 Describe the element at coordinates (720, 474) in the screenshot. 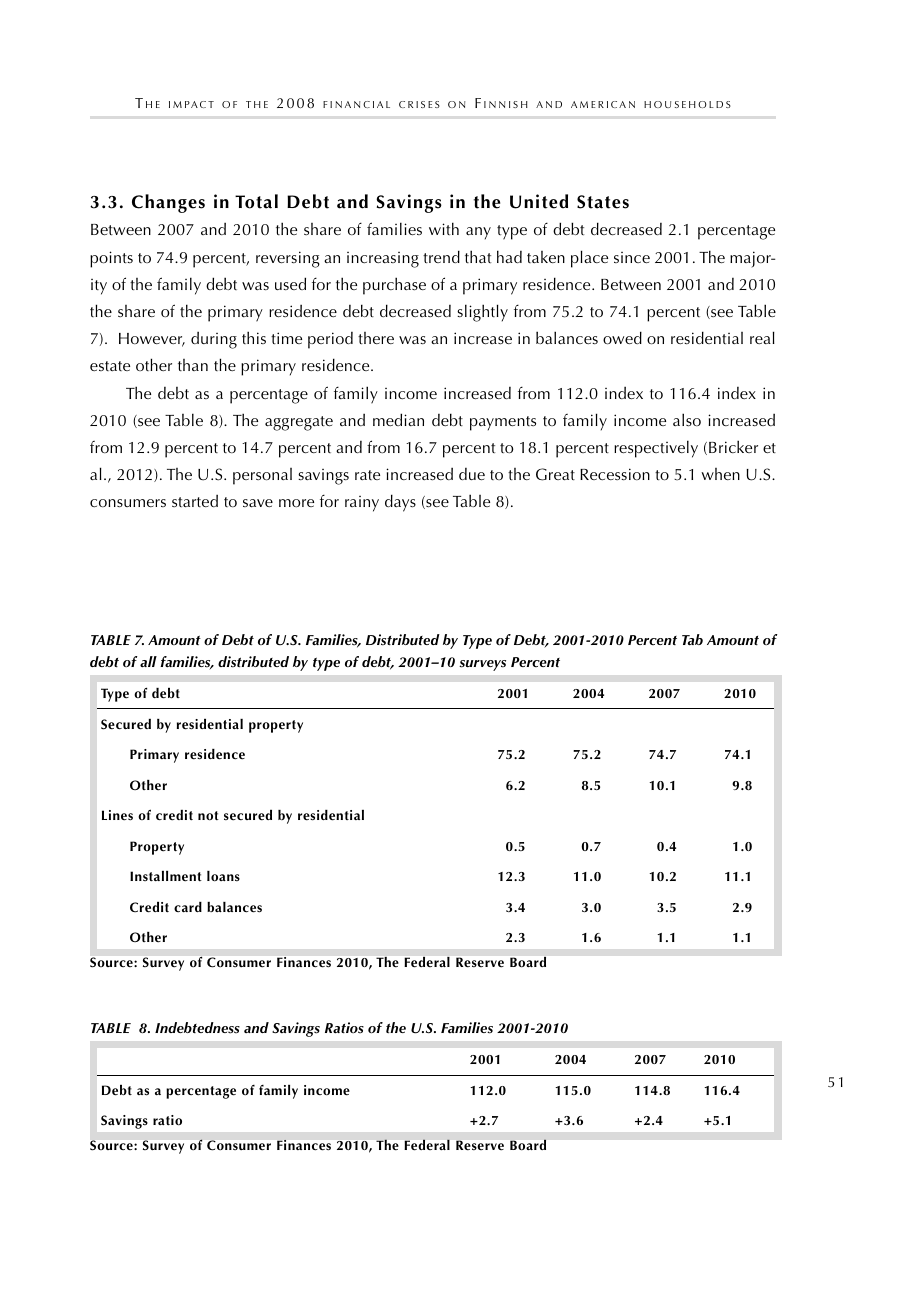

I see `when` at that location.
